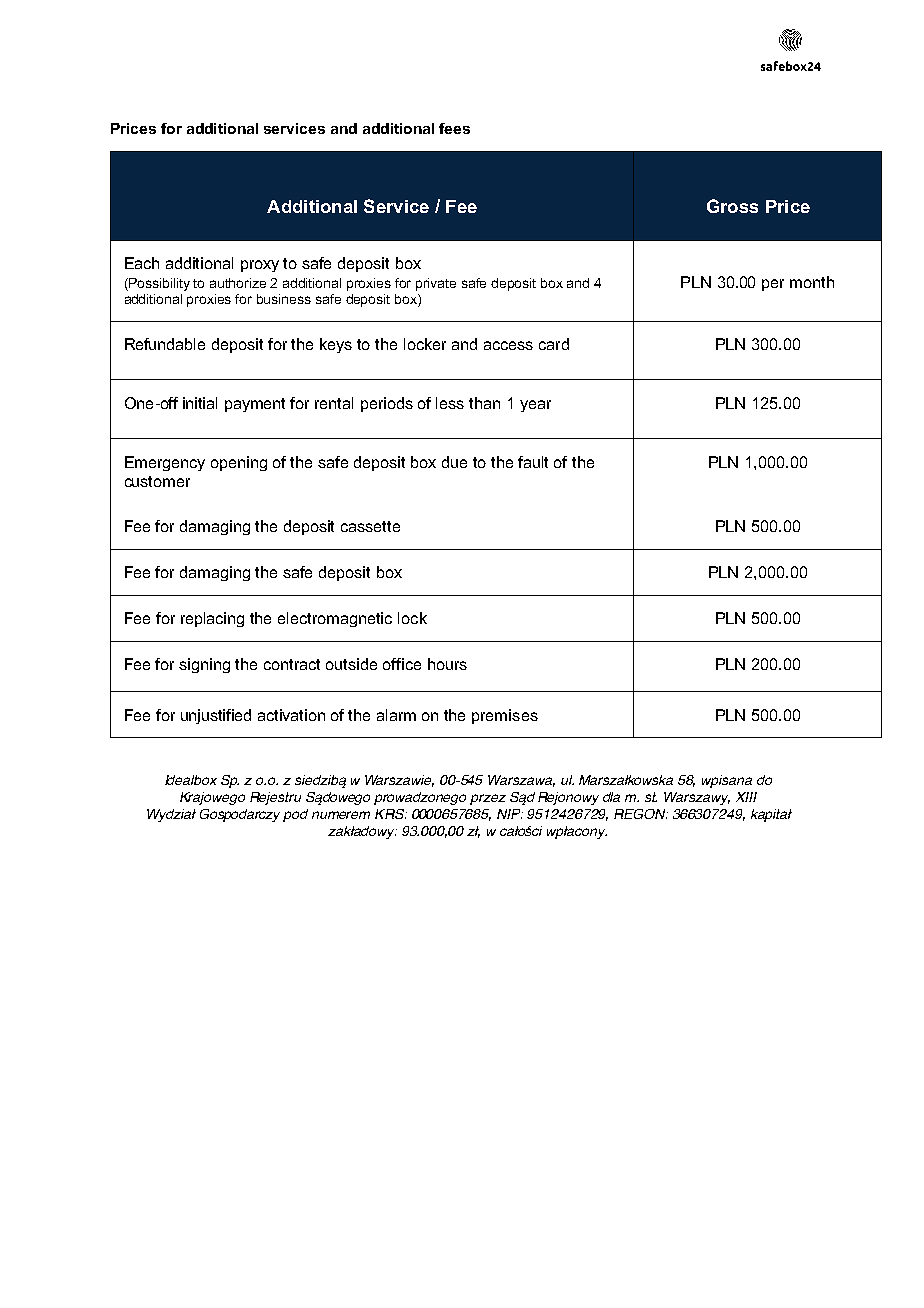 This screenshot has width=924, height=1308. What do you see at coordinates (746, 797) in the screenshot?
I see `XIII` at bounding box center [746, 797].
